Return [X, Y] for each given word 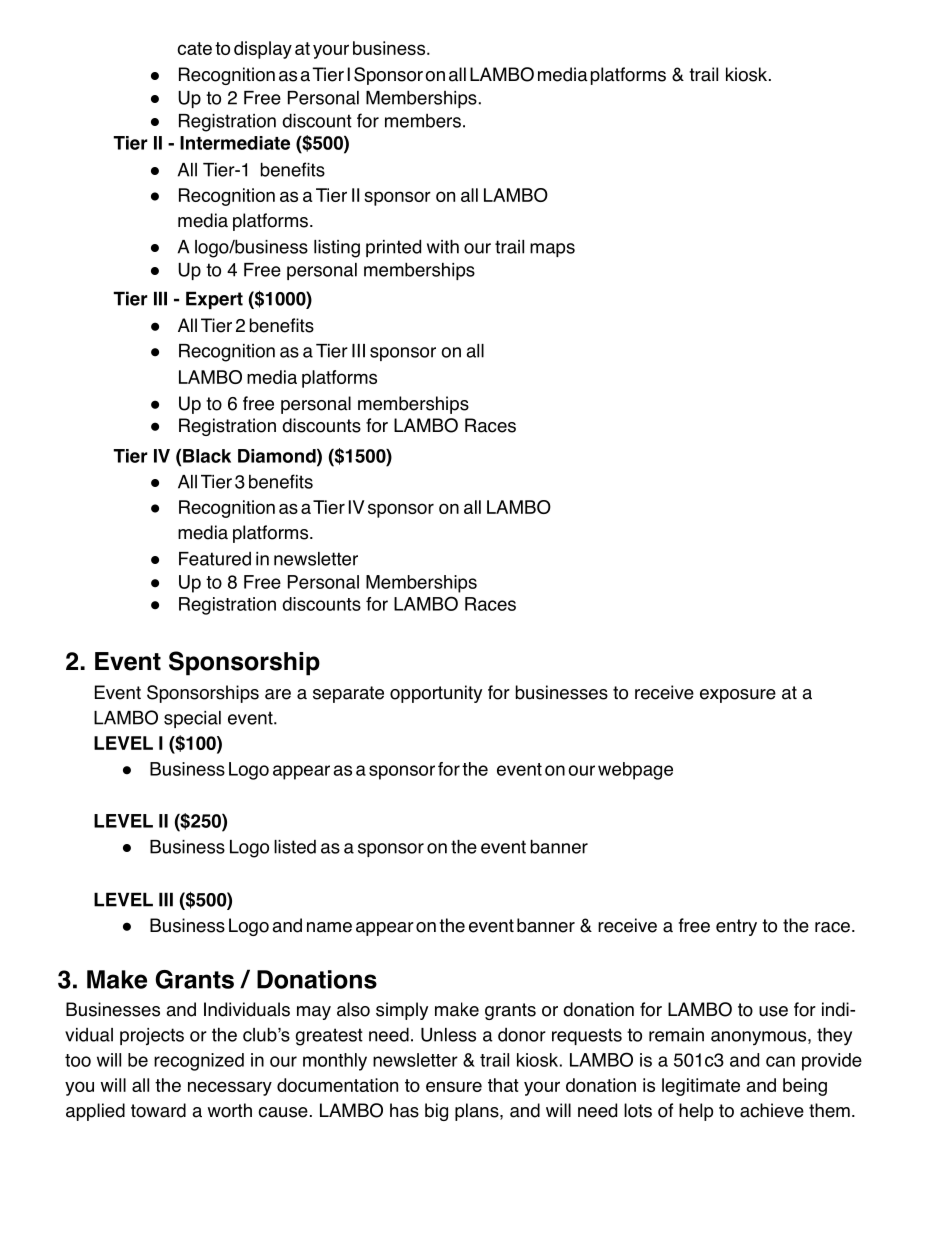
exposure [738, 696]
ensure [454, 1086]
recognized [199, 1062]
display [263, 50]
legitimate [701, 1087]
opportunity [436, 694]
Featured [215, 559]
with [443, 246]
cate [194, 48]
